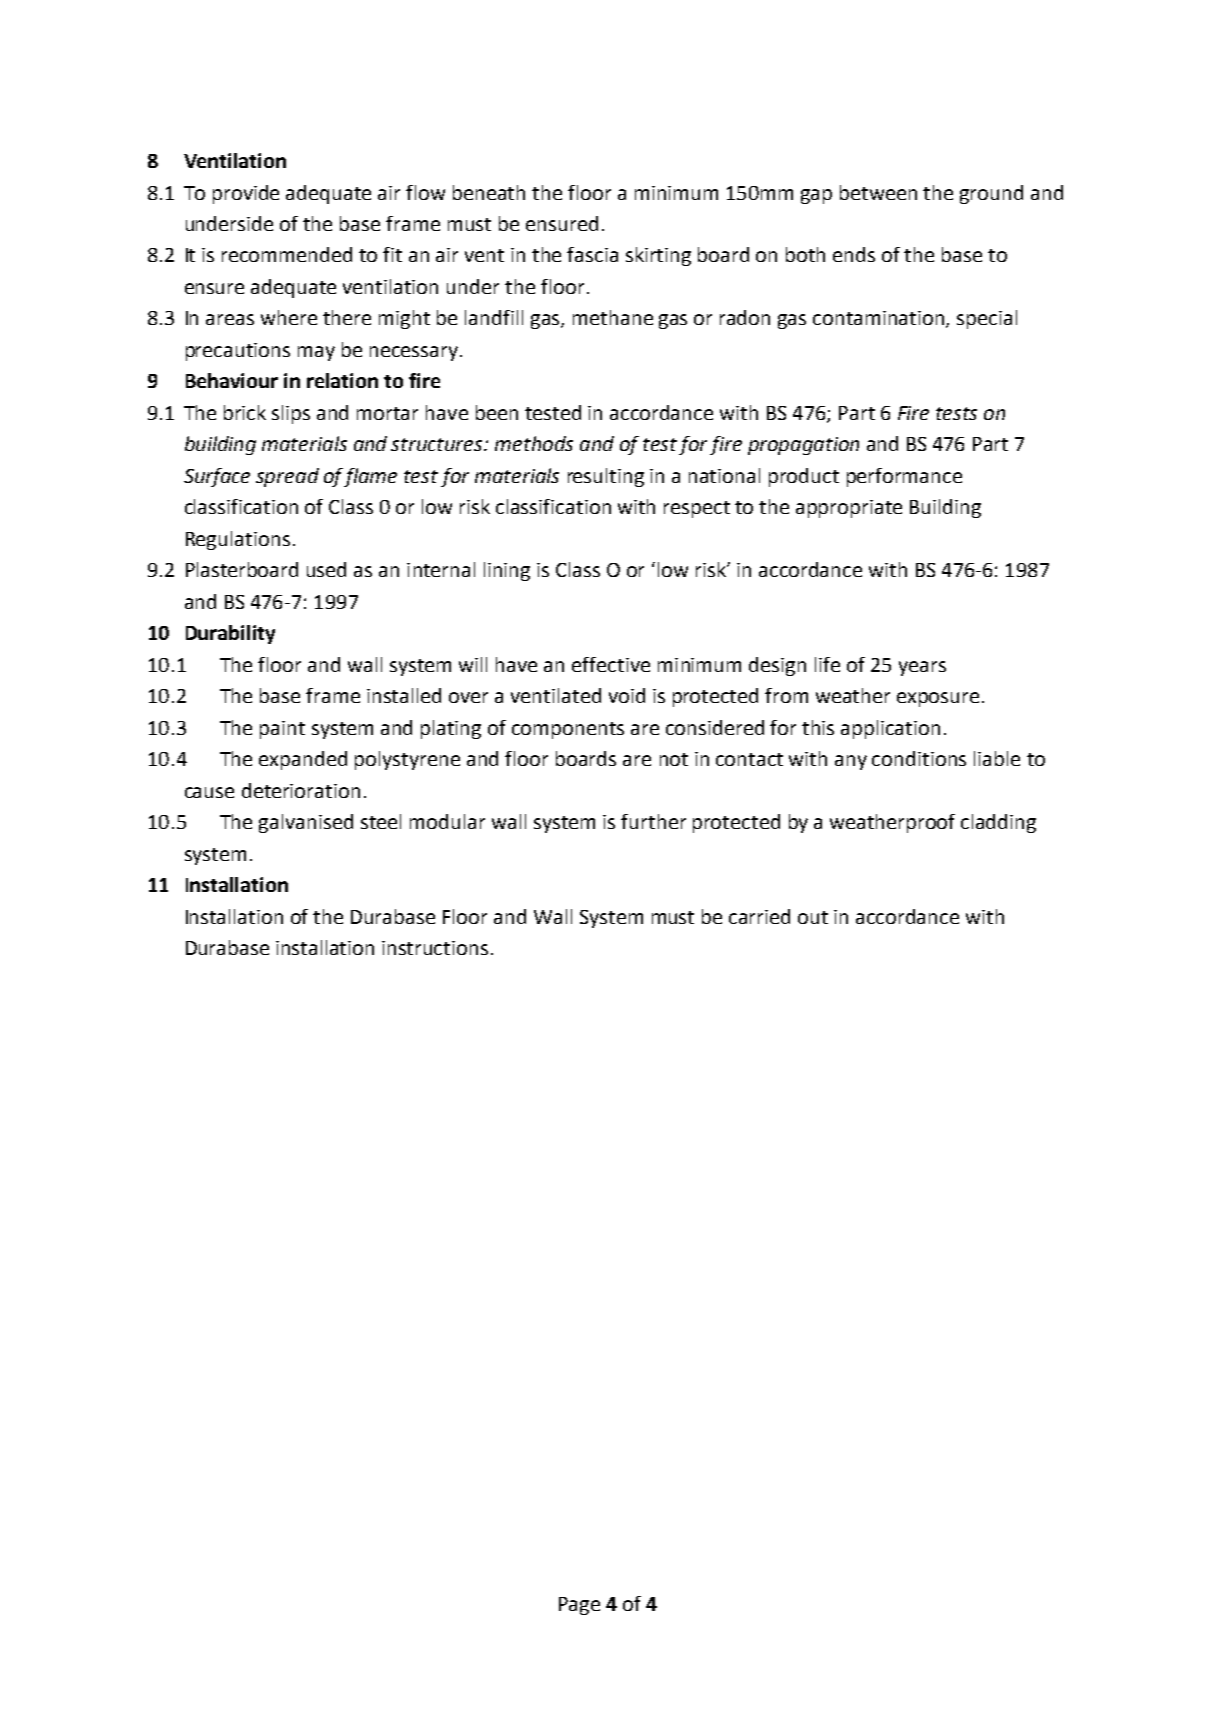  I want to click on further, so click(653, 821).
